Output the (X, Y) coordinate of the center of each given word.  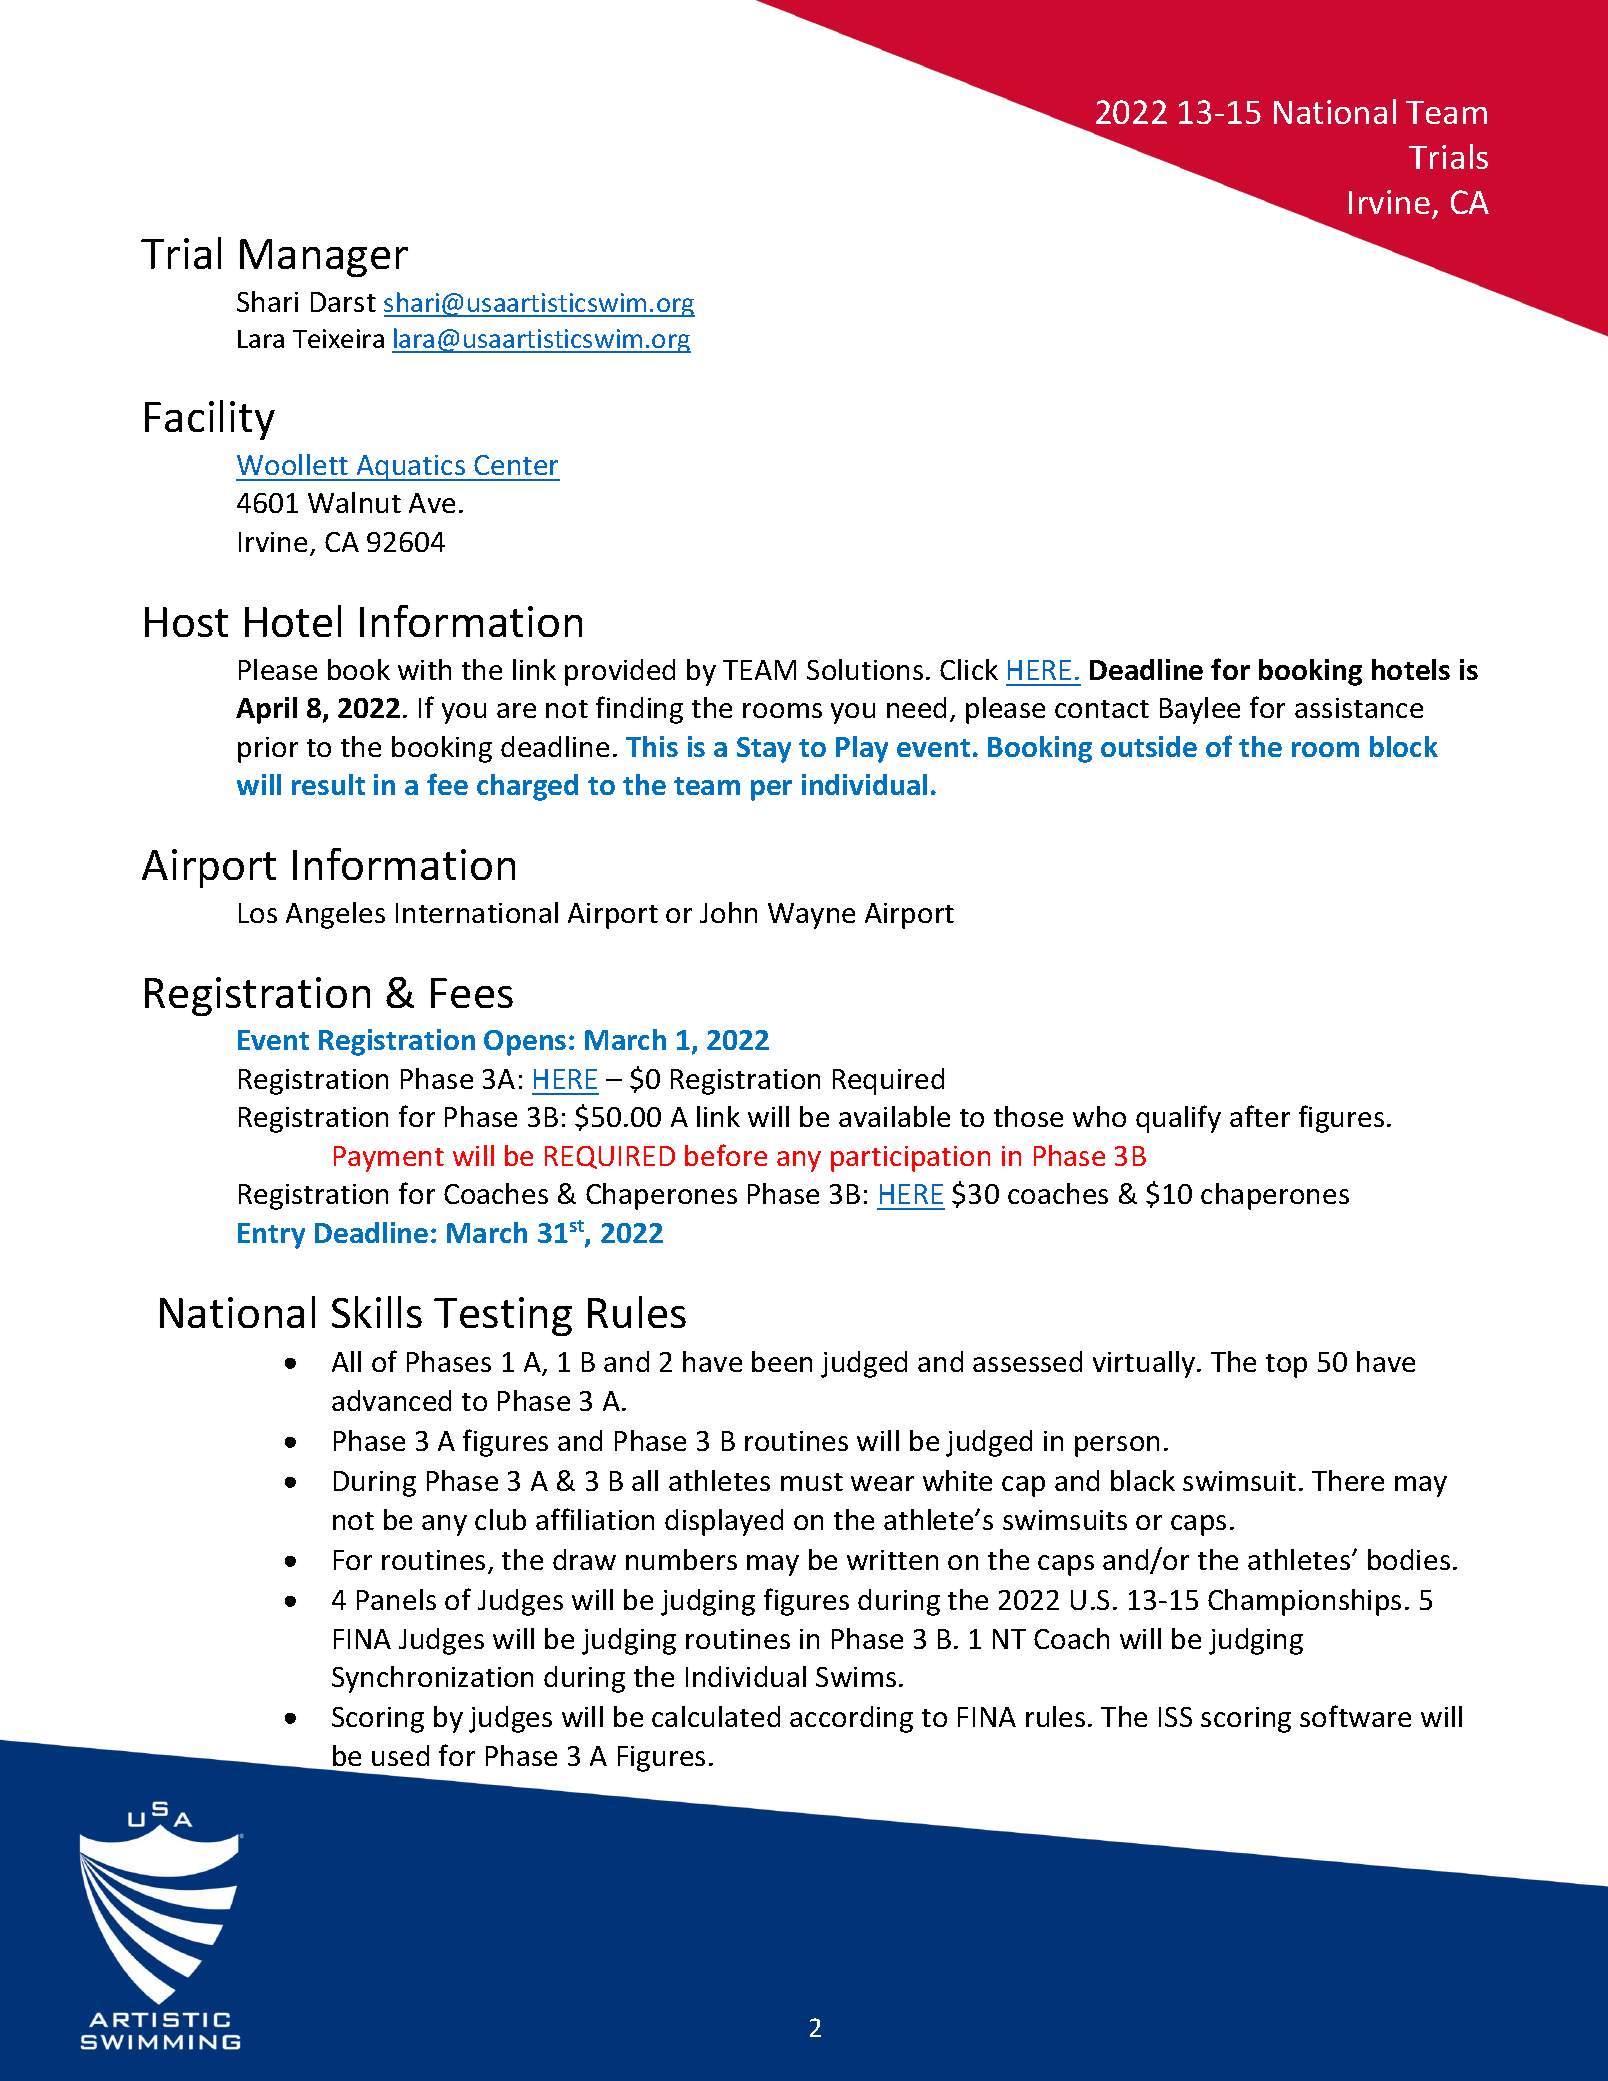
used (400, 1755)
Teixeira (338, 338)
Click (969, 669)
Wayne (811, 916)
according (851, 1719)
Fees (472, 993)
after (1260, 1116)
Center (516, 465)
